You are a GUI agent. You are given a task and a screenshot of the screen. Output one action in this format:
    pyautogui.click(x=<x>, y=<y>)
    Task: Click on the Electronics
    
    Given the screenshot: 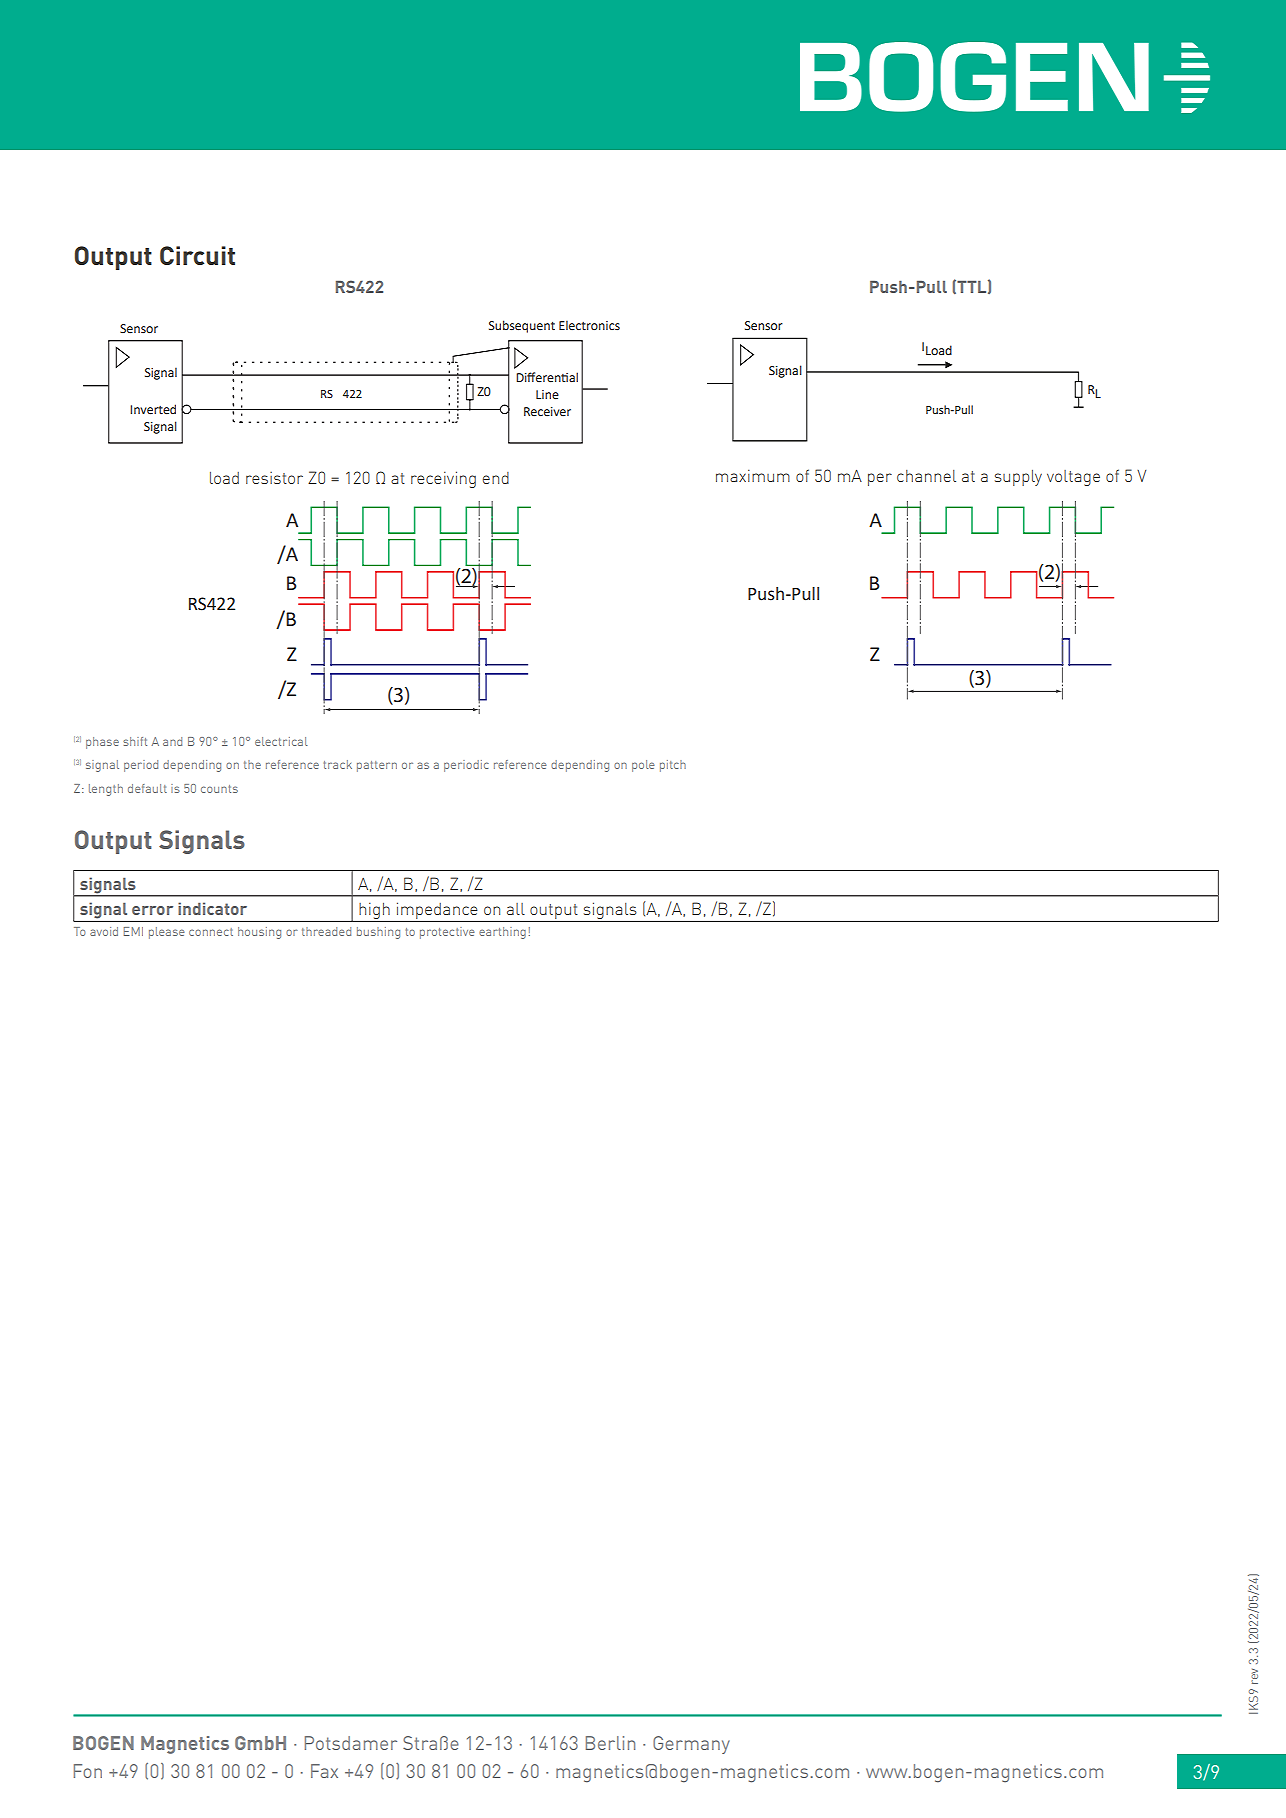 What is the action you would take?
    pyautogui.click(x=589, y=325)
